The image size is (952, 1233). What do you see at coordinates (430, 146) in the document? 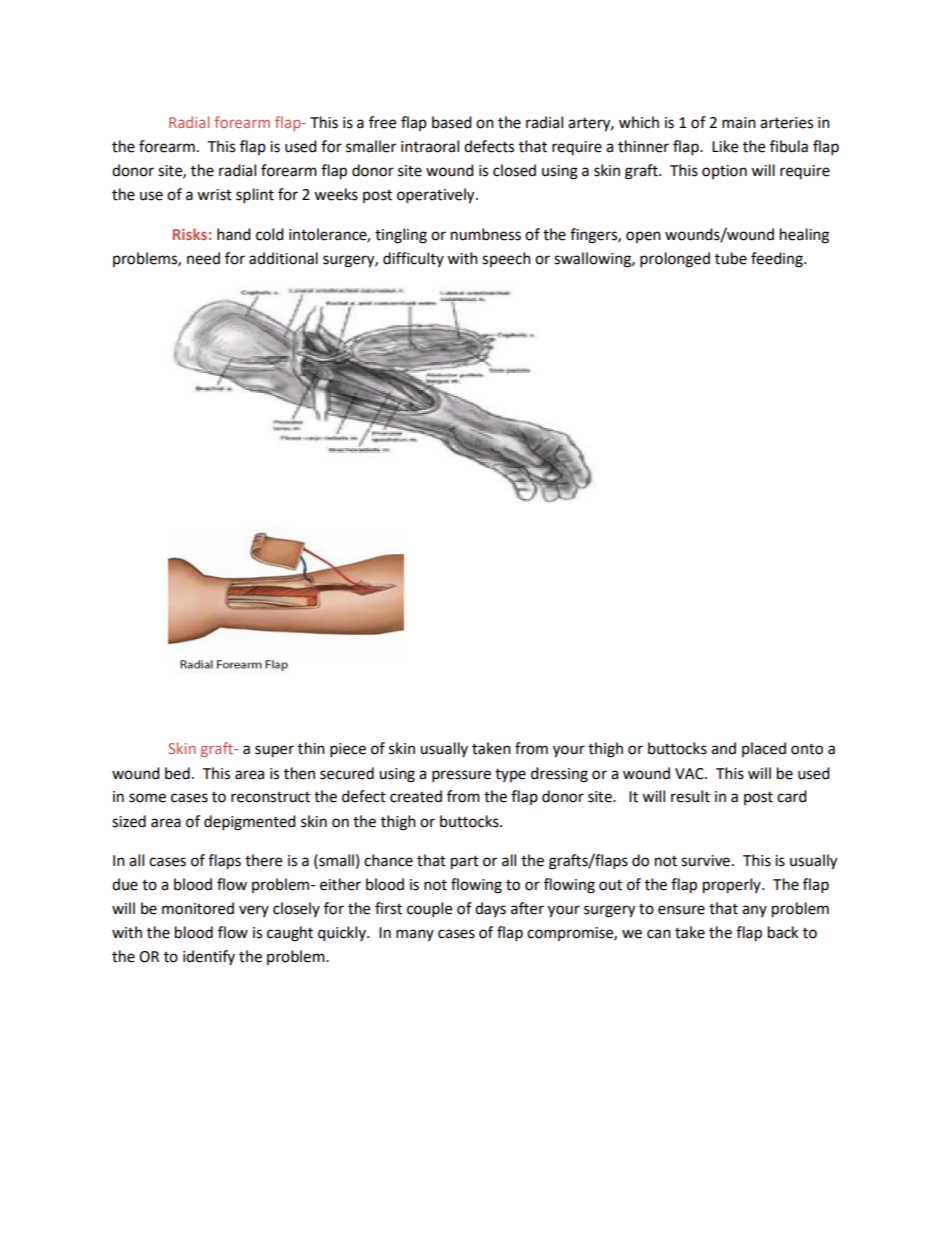
I see `intraoral` at bounding box center [430, 146].
